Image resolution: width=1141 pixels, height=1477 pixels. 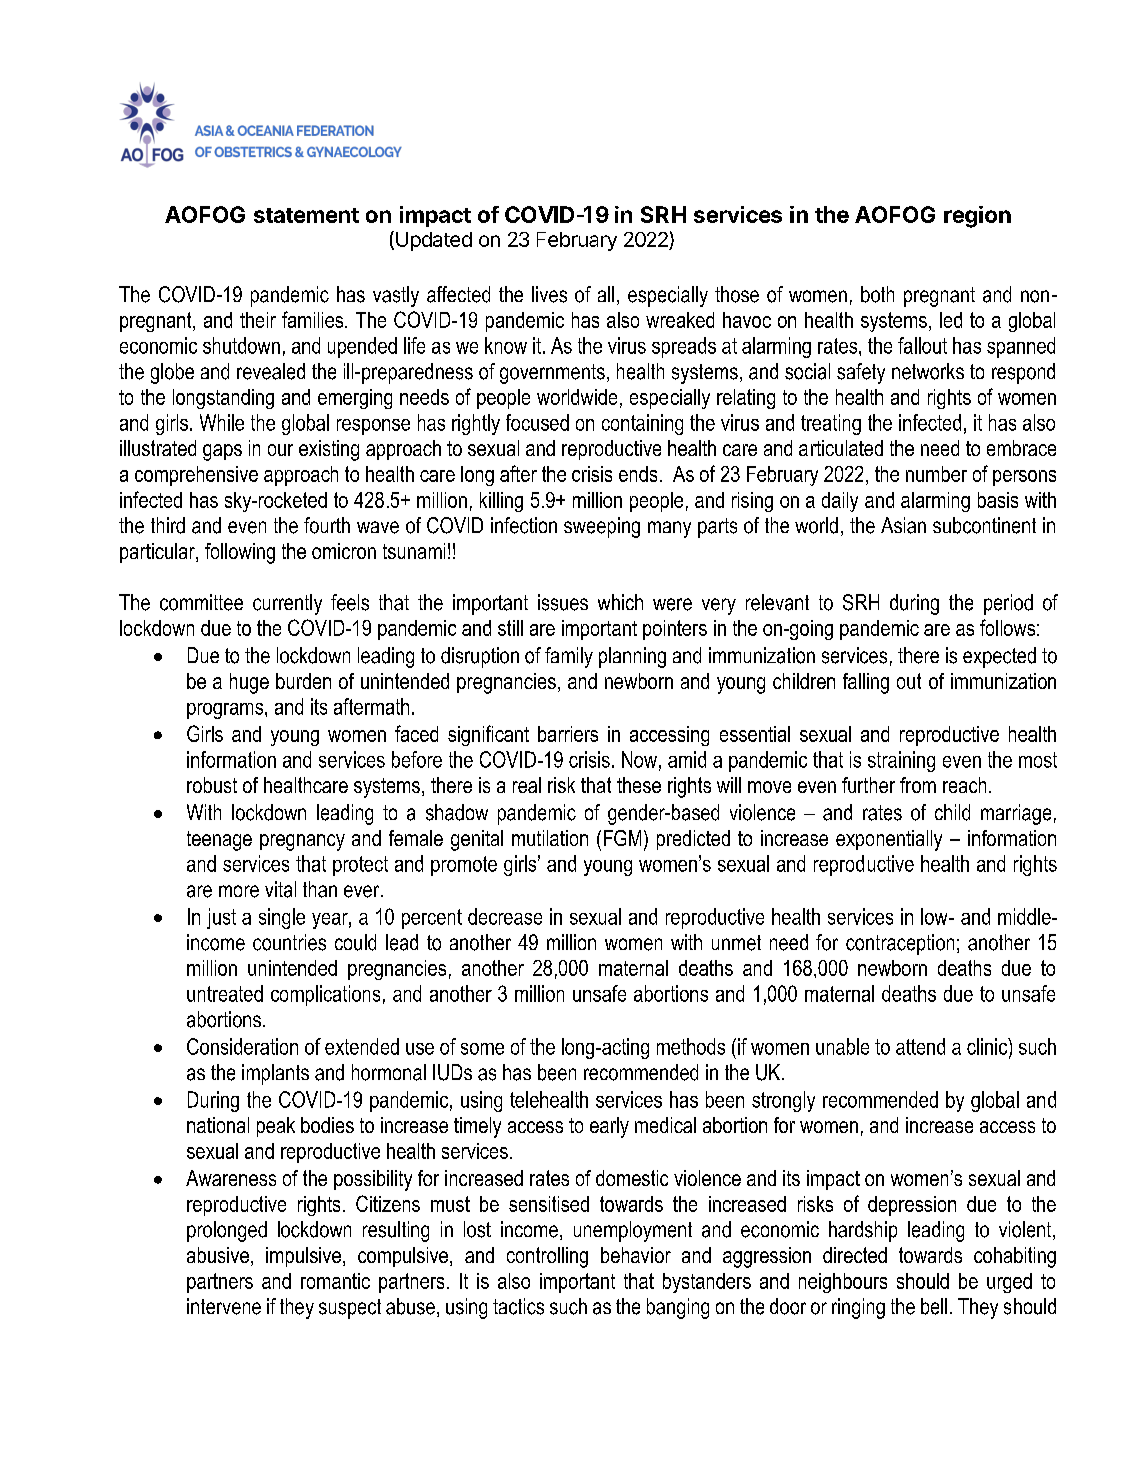 What do you see at coordinates (903, 525) in the image?
I see `Asian` at bounding box center [903, 525].
